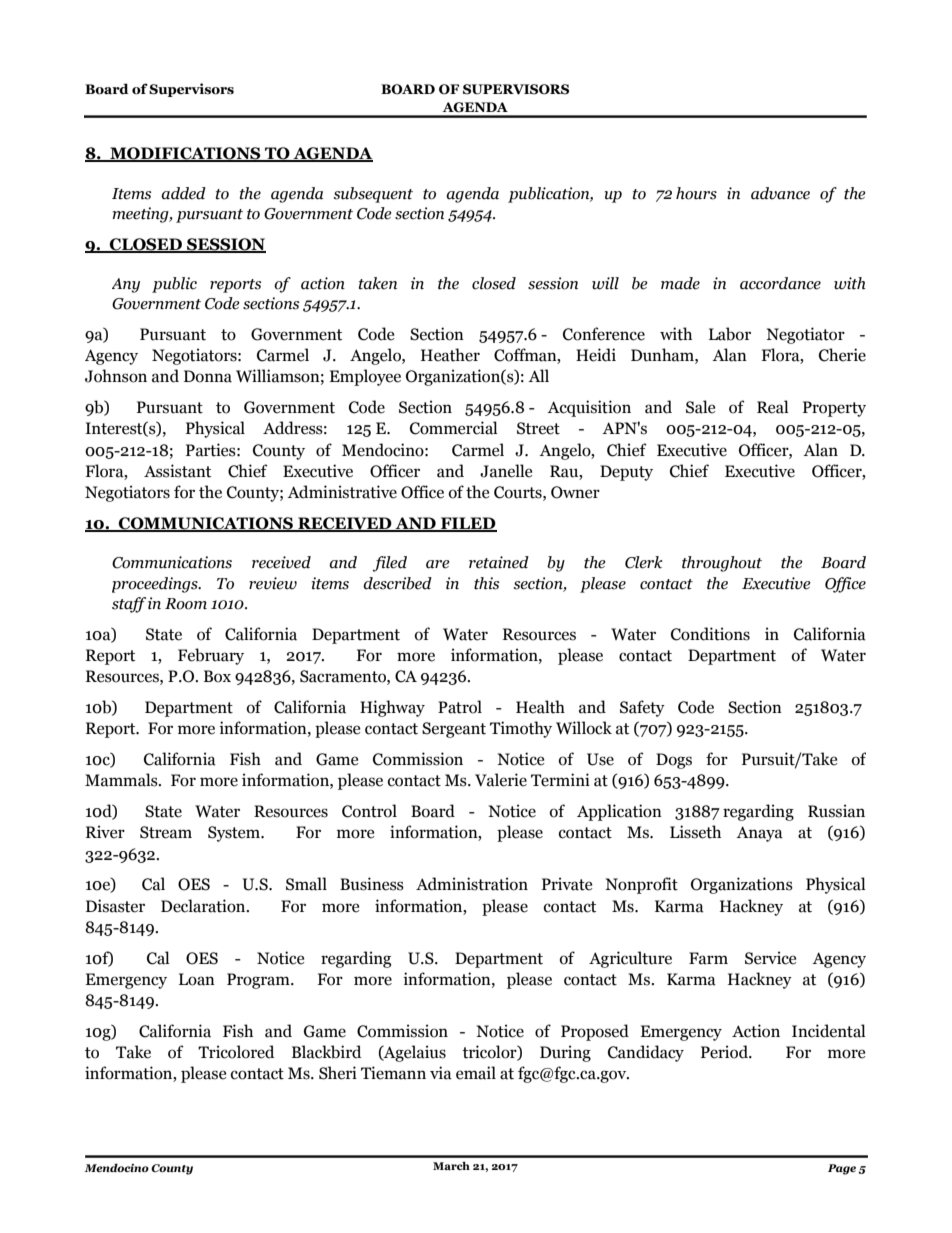 The image size is (952, 1233). I want to click on Valerie, so click(501, 780).
